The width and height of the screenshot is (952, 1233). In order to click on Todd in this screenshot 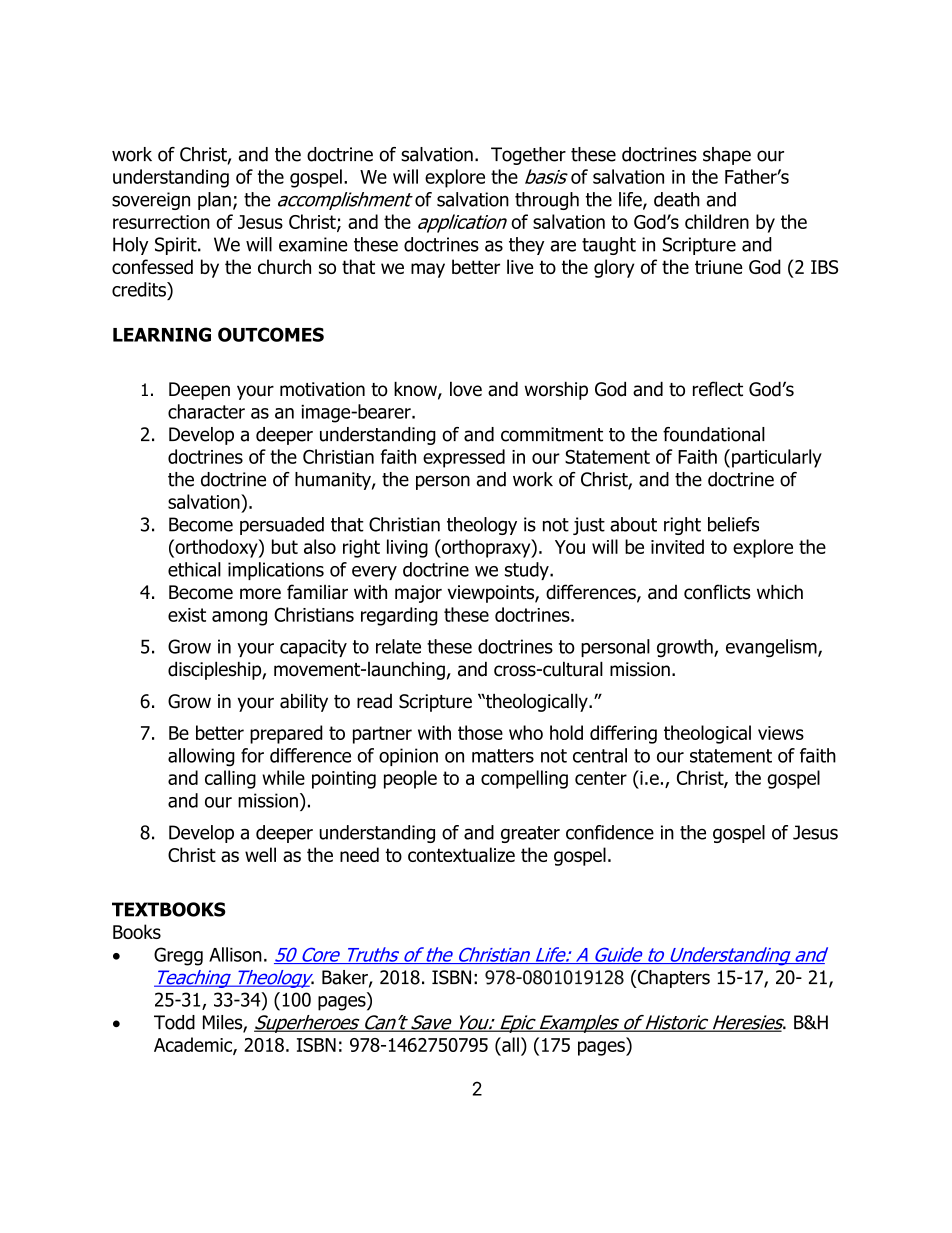, I will do `click(174, 1022)`.
